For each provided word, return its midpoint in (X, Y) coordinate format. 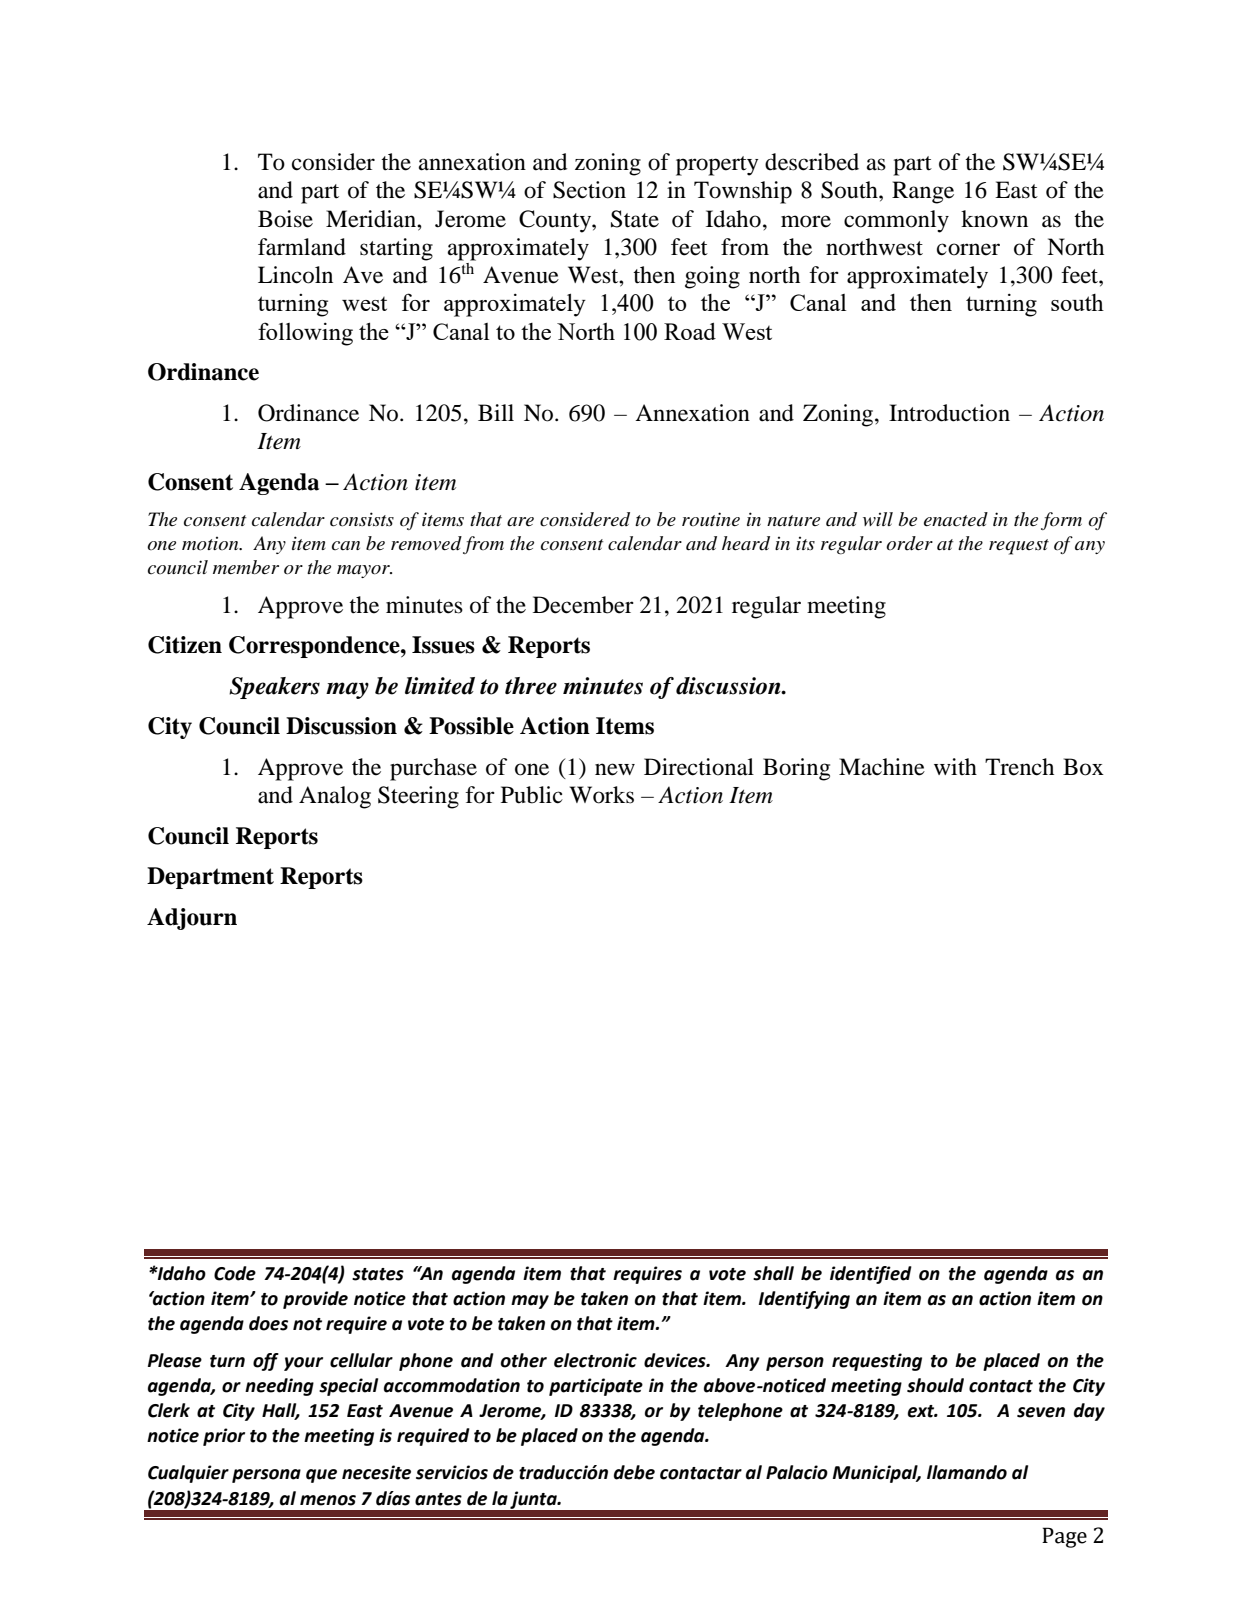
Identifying (804, 1300)
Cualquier (188, 1474)
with (955, 766)
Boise (285, 219)
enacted (956, 519)
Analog (335, 797)
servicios (452, 1472)
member (246, 567)
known (994, 219)
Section (589, 190)
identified (871, 1275)
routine (711, 519)
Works (602, 795)
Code (235, 1273)
